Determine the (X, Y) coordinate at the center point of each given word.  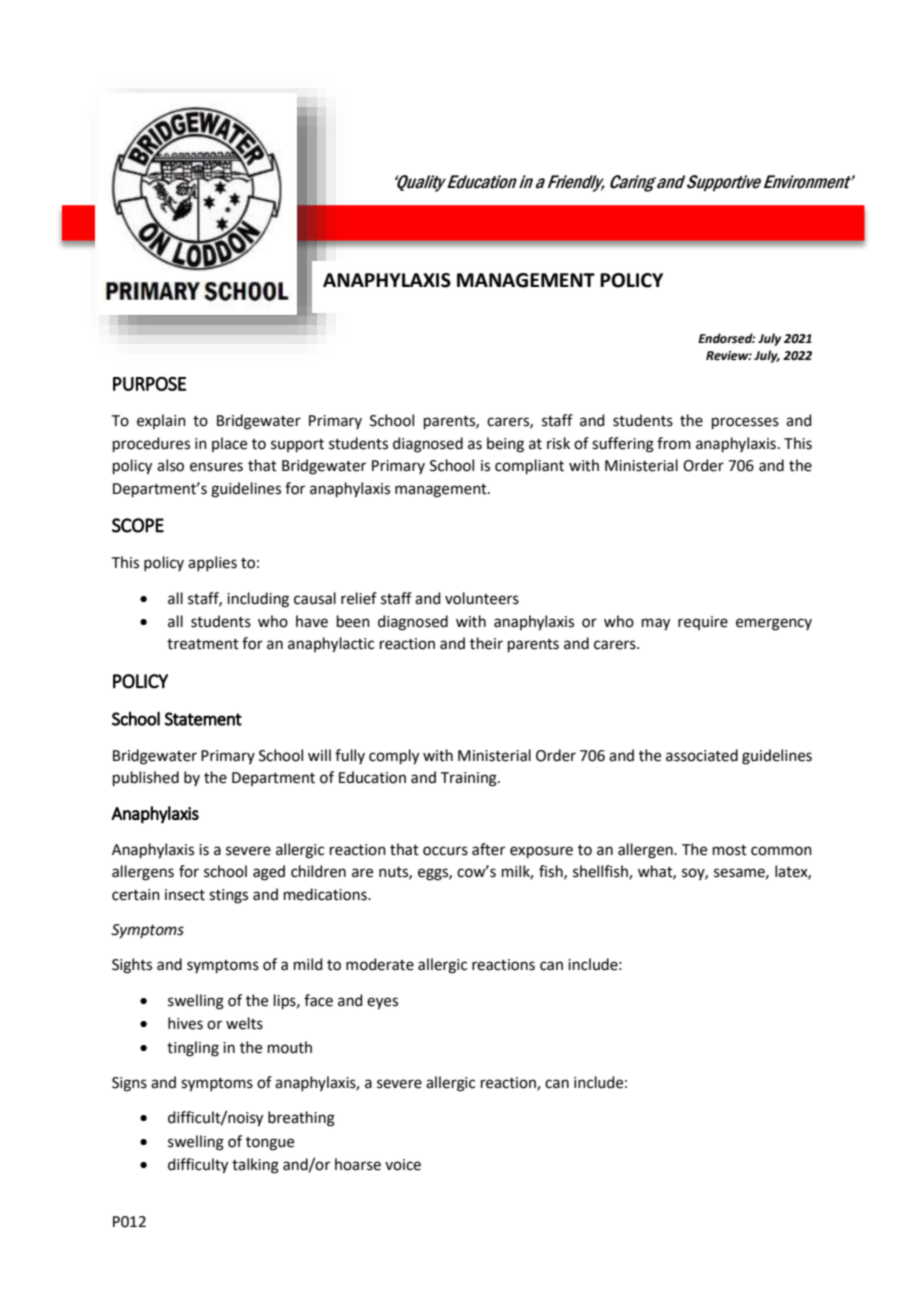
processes (745, 423)
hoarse (358, 1164)
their (486, 643)
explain (161, 421)
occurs (445, 851)
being (505, 445)
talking (255, 1166)
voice (403, 1165)
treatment (203, 644)
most (730, 850)
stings (228, 896)
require (703, 623)
